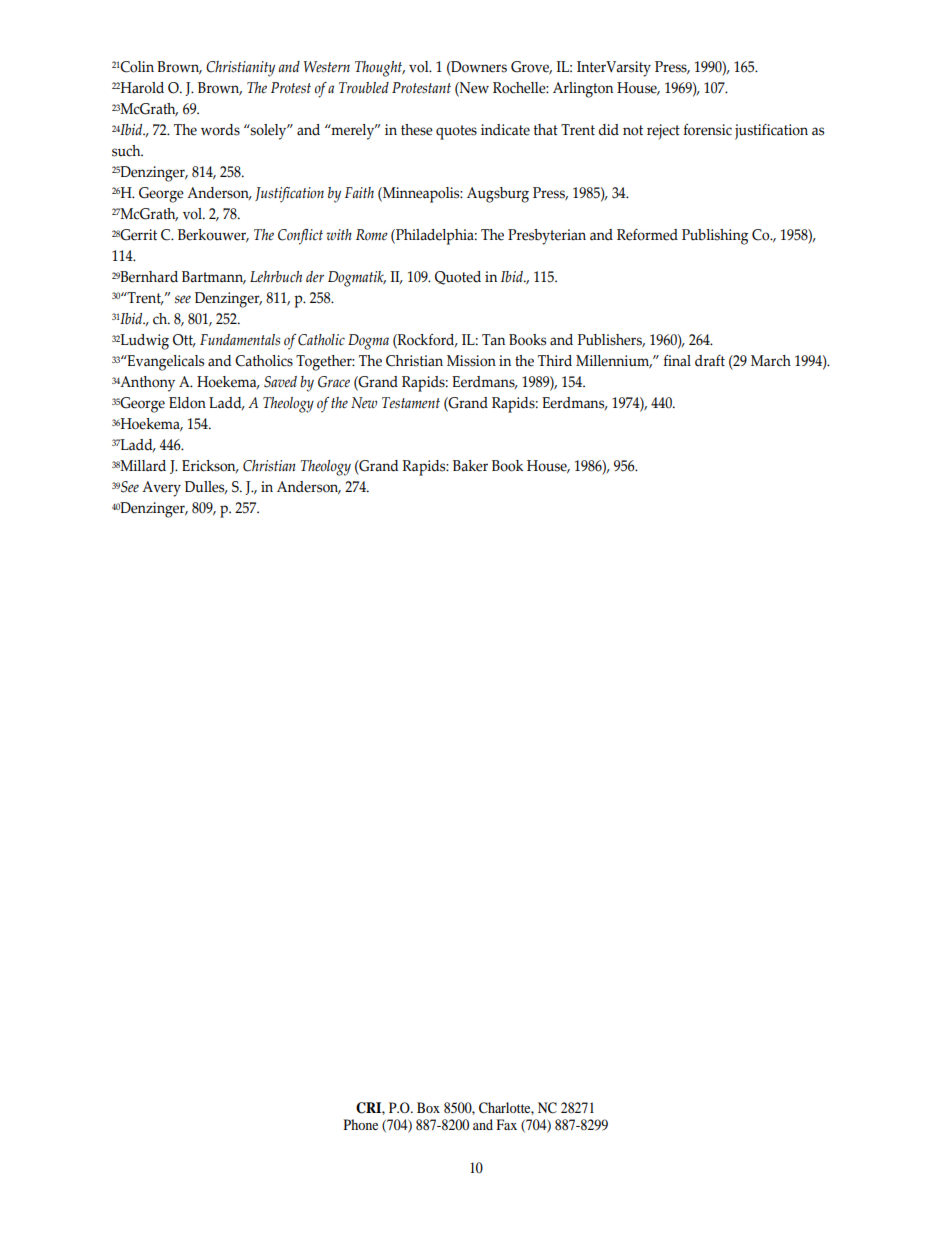 This document has height=1233, width=952. What do you see at coordinates (361, 1124) in the document?
I see `Phone` at bounding box center [361, 1124].
